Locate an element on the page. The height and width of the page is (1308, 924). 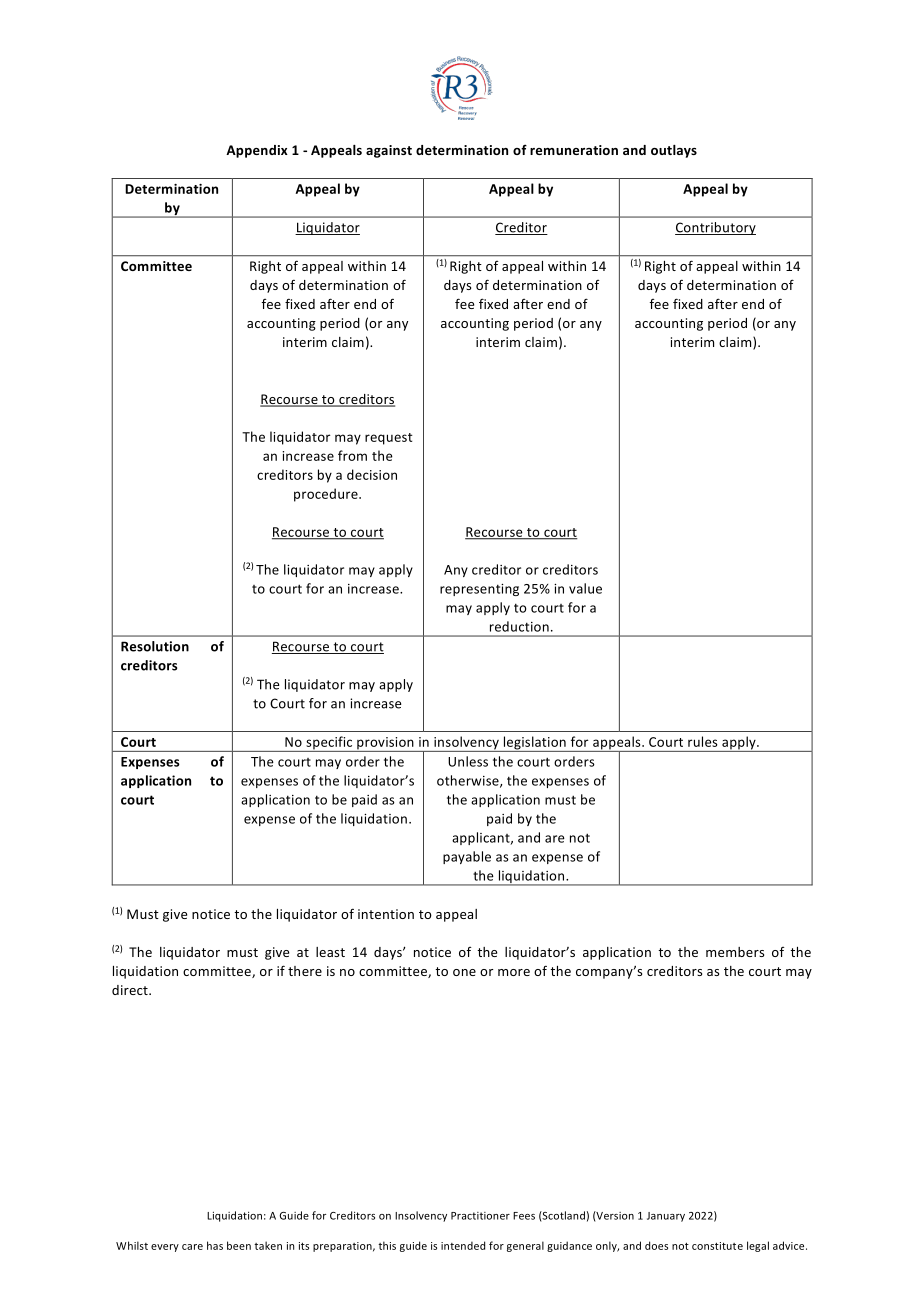
Unless is located at coordinates (468, 761).
